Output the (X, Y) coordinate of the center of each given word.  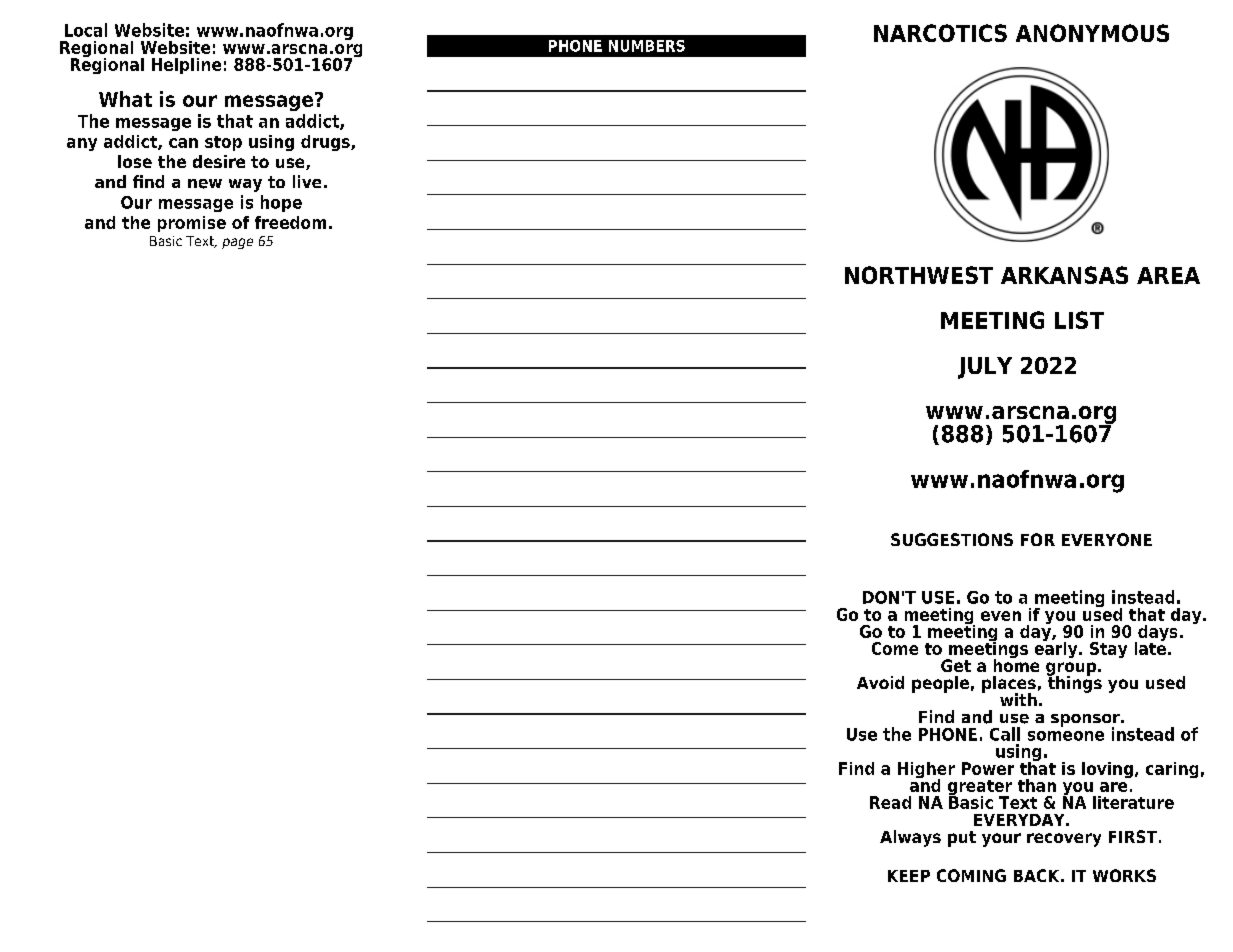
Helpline (186, 66)
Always (910, 838)
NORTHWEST (919, 275)
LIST (1079, 320)
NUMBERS (647, 46)
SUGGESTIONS (952, 539)
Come (895, 648)
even (1001, 616)
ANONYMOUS (1092, 33)
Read (890, 802)
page (237, 243)
